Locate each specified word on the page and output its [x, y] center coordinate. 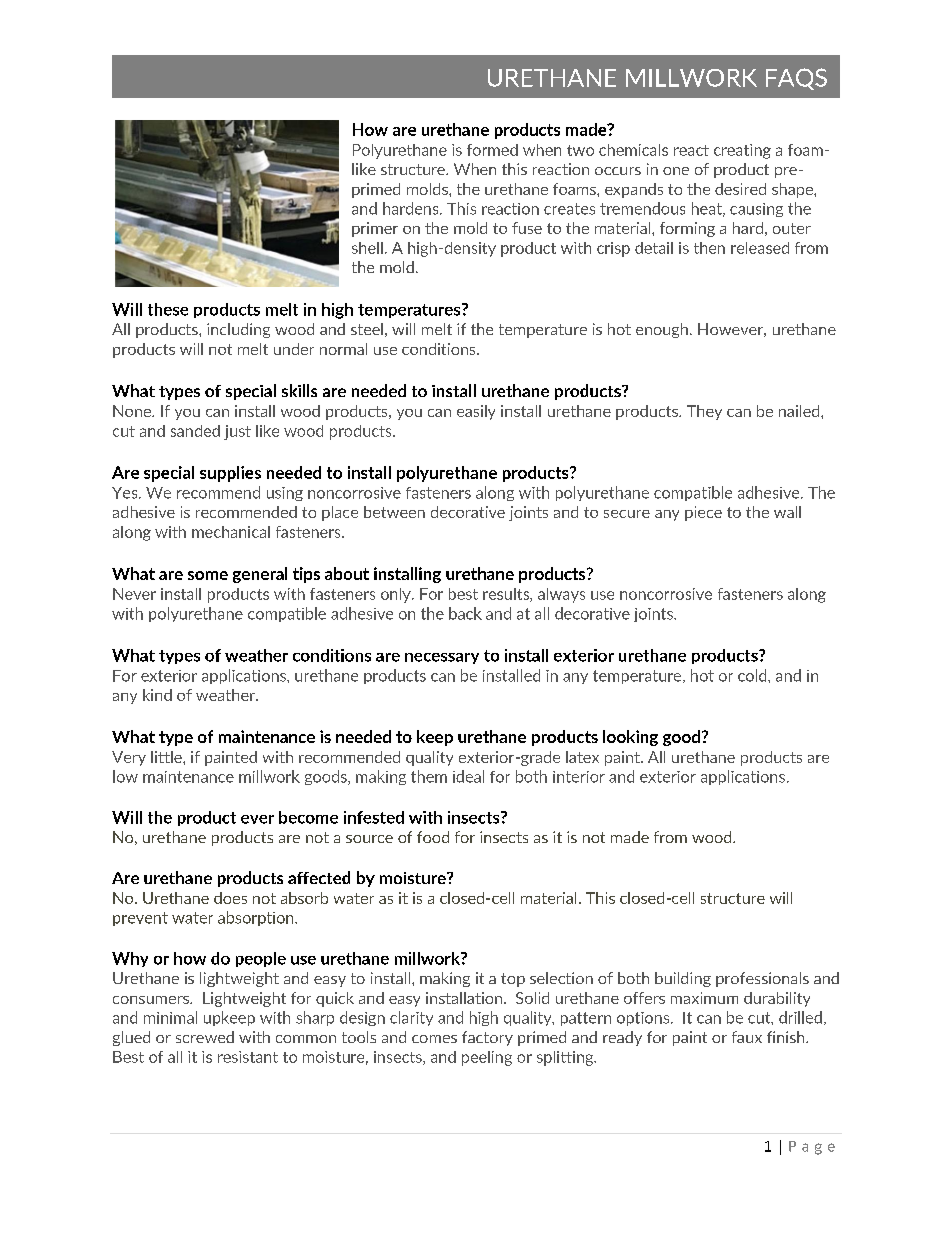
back [465, 613]
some [208, 575]
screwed [205, 1037]
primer [375, 229]
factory [487, 1038]
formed [492, 150]
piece [703, 513]
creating [742, 151]
